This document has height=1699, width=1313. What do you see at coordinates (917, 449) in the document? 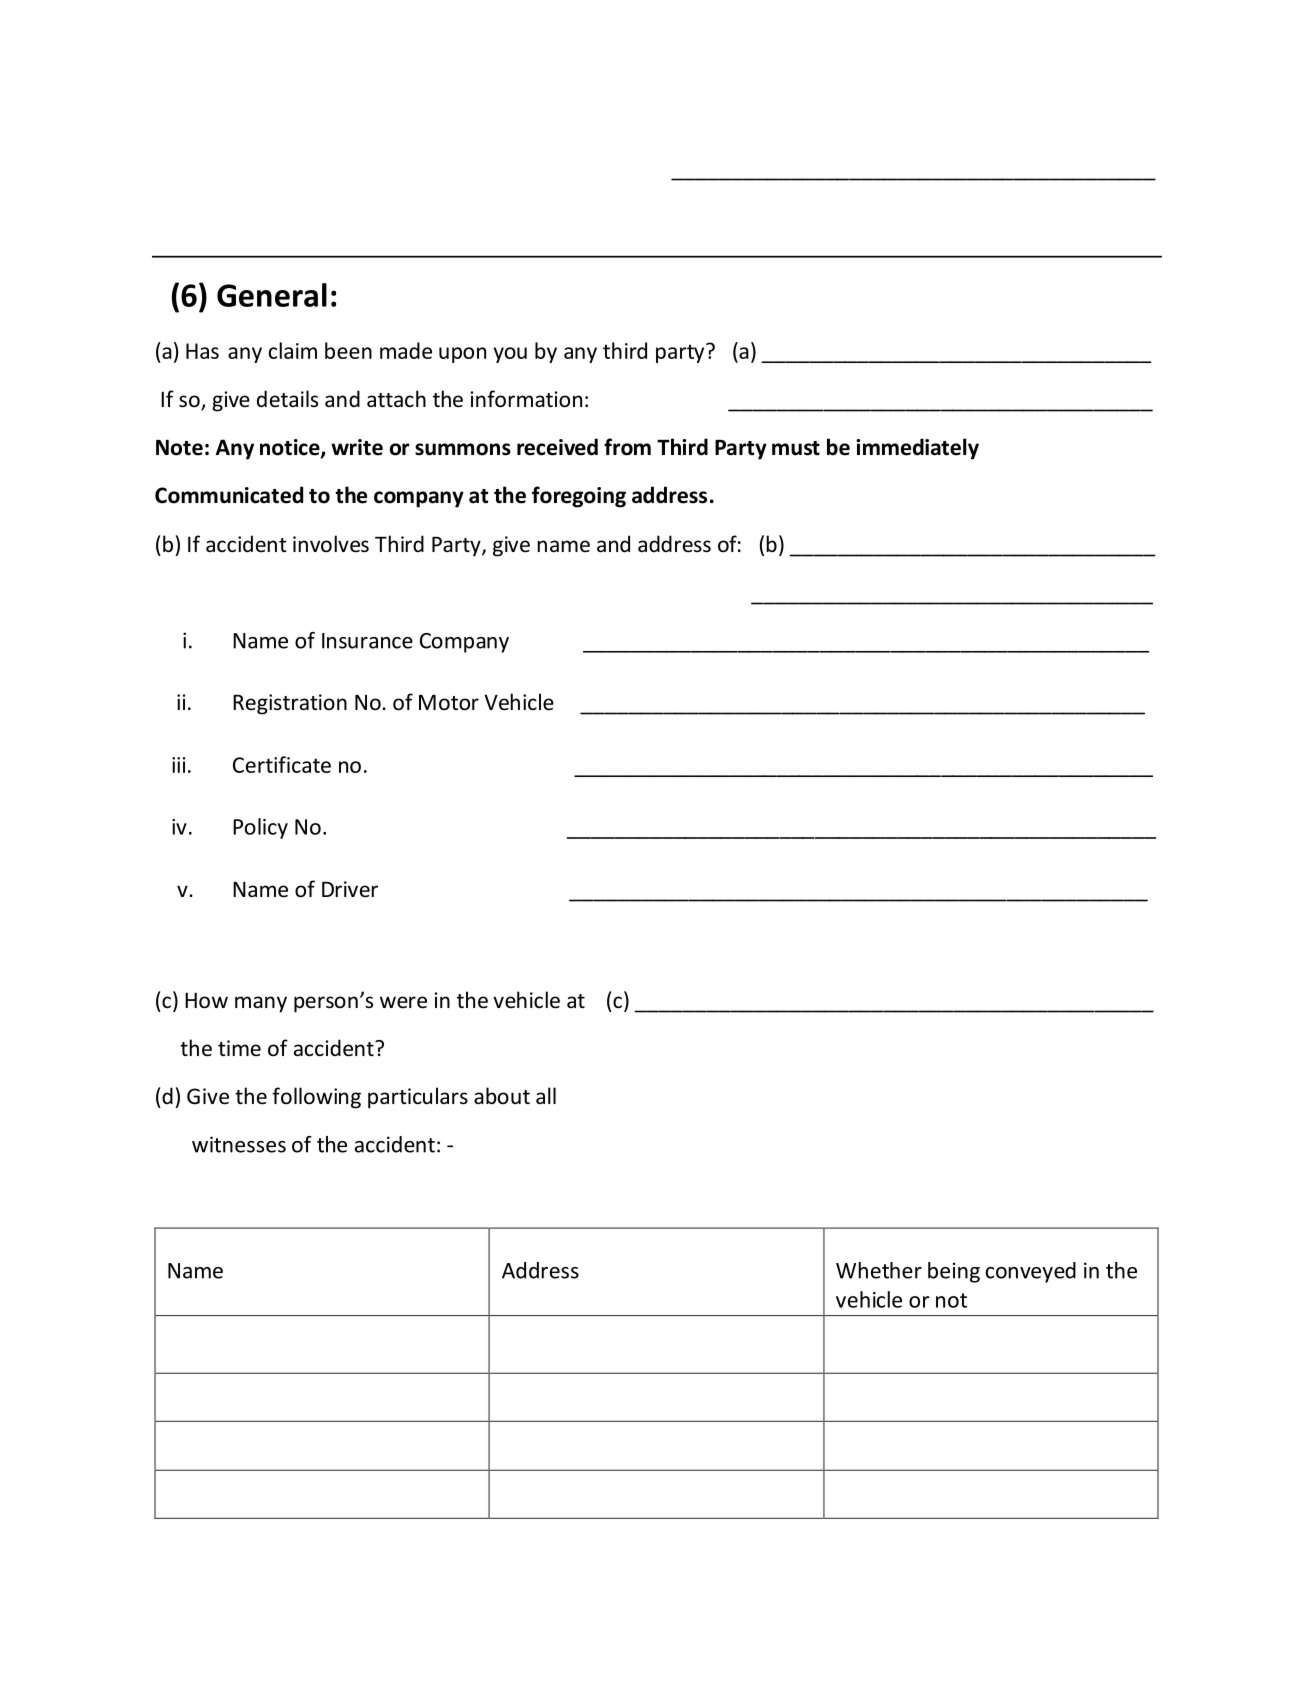
I see `immediately` at bounding box center [917, 449].
